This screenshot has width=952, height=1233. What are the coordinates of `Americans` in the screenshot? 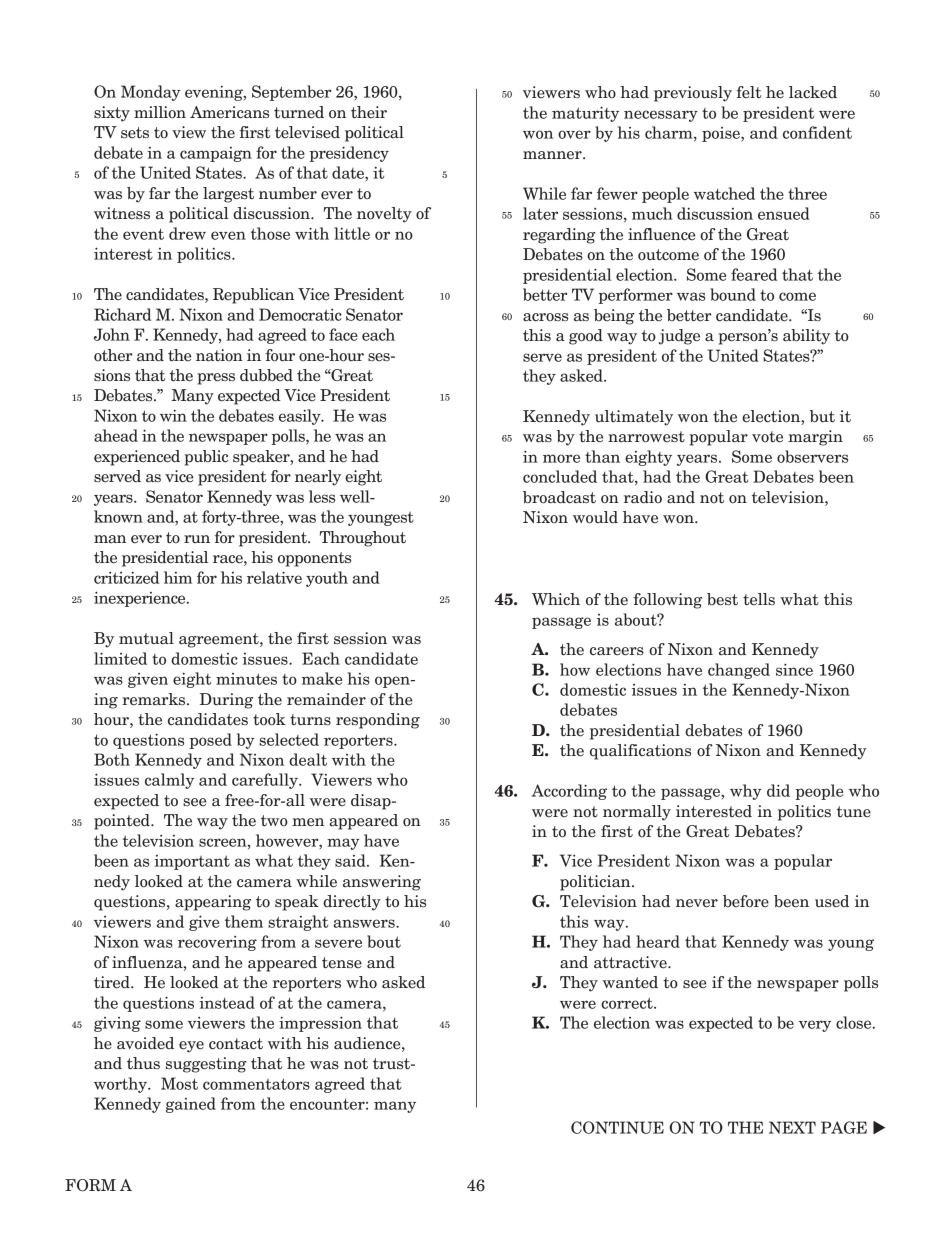 It's located at (229, 112).
